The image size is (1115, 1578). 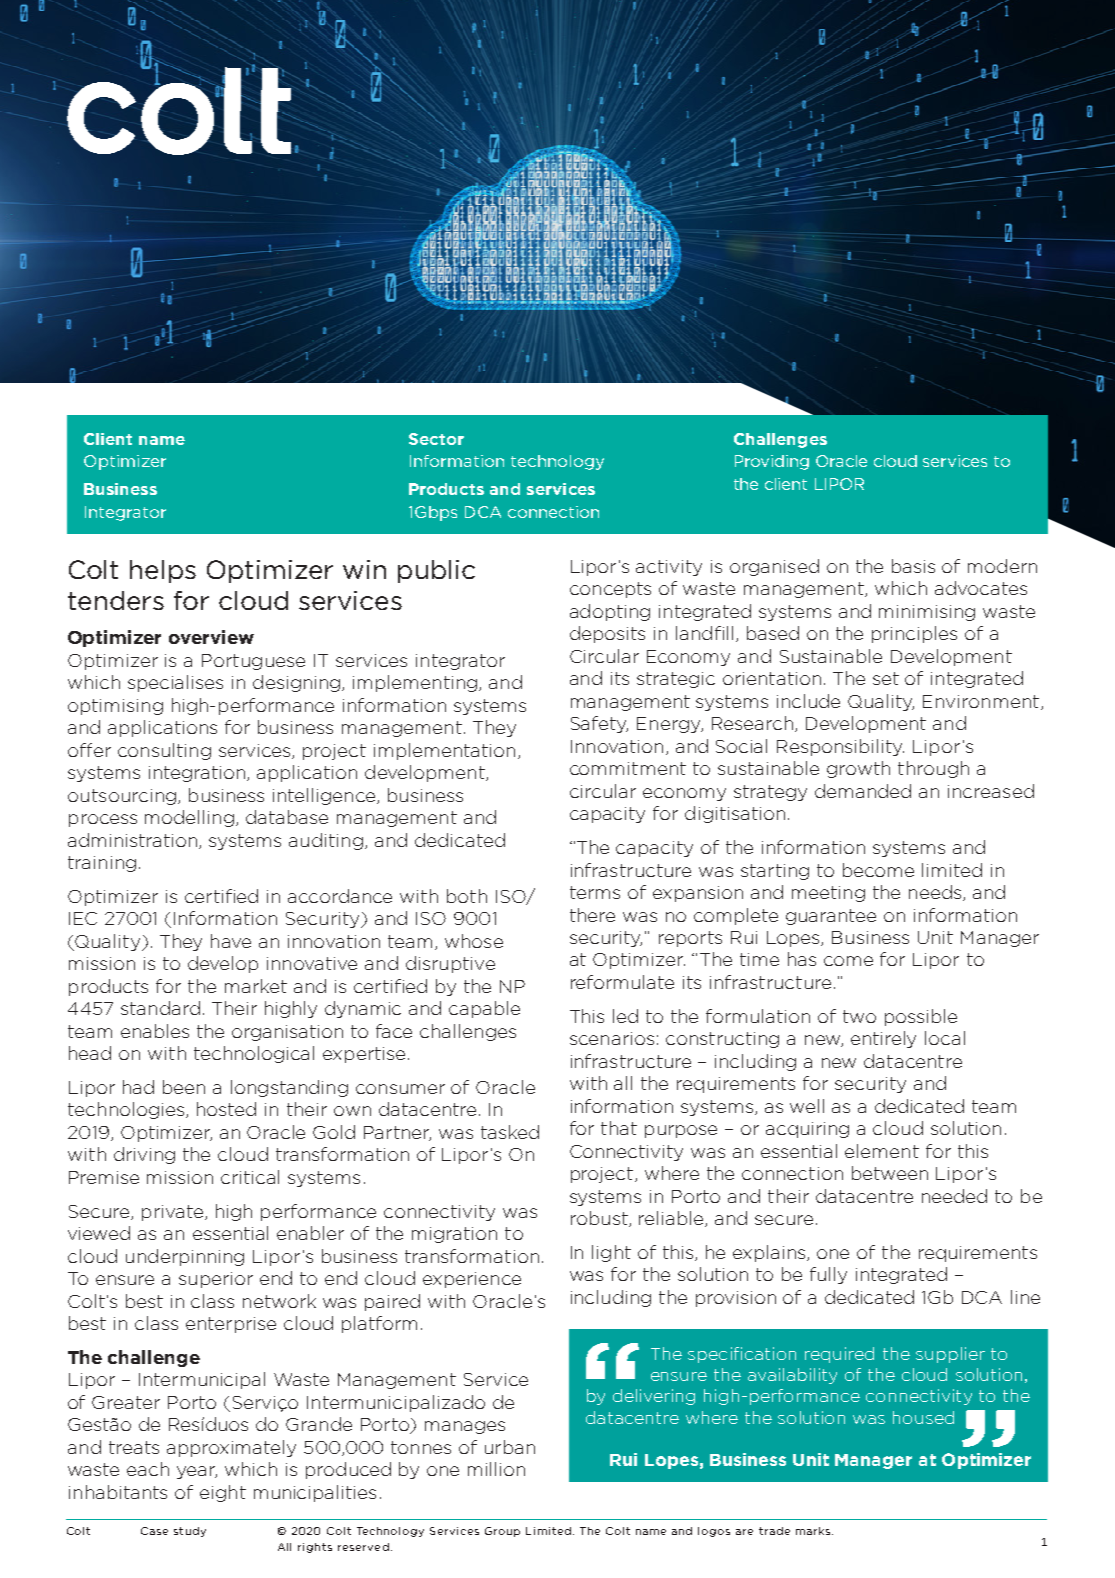 I want to click on Sector, so click(x=436, y=439).
